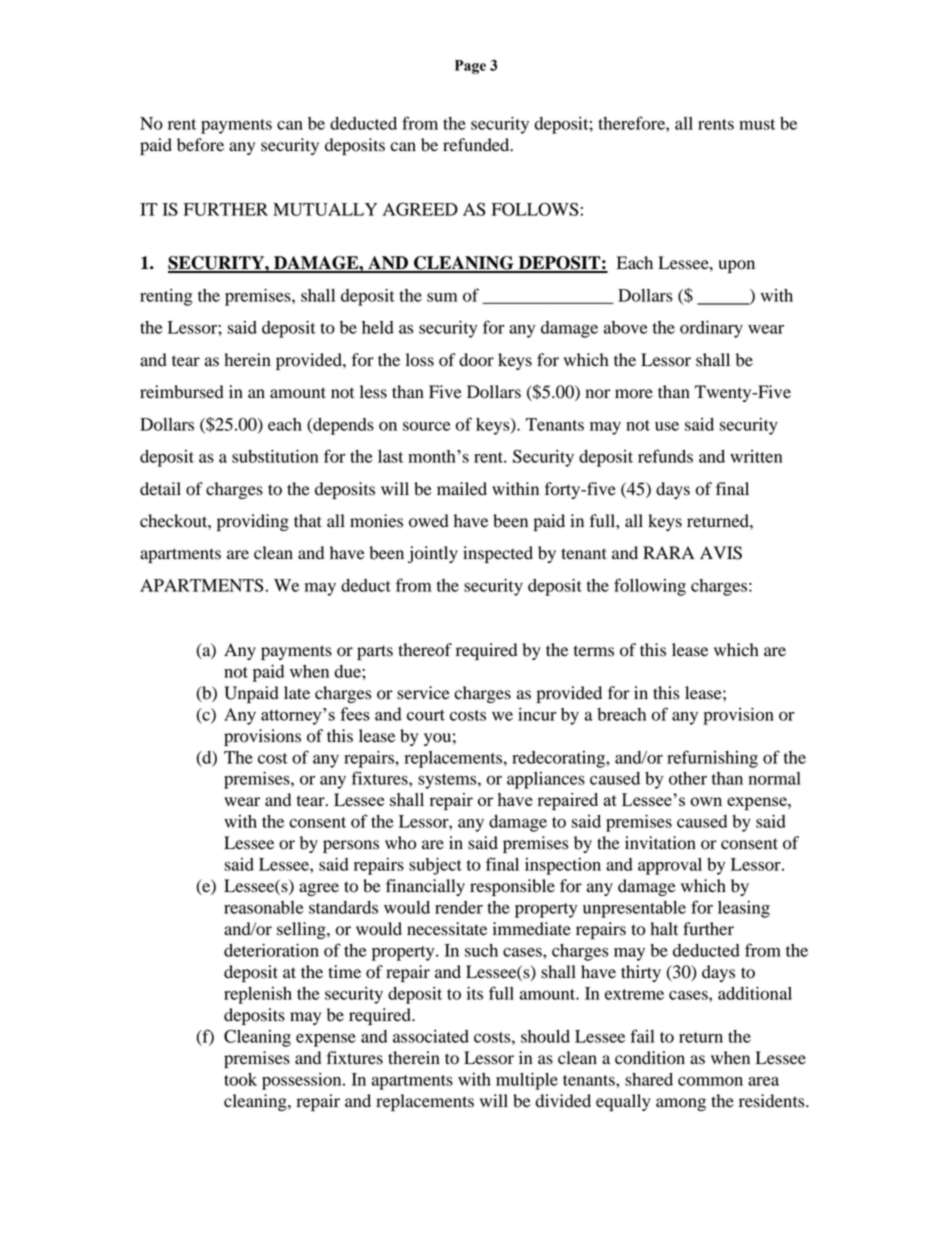  Describe the element at coordinates (470, 67) in the image. I see `Page` at that location.
